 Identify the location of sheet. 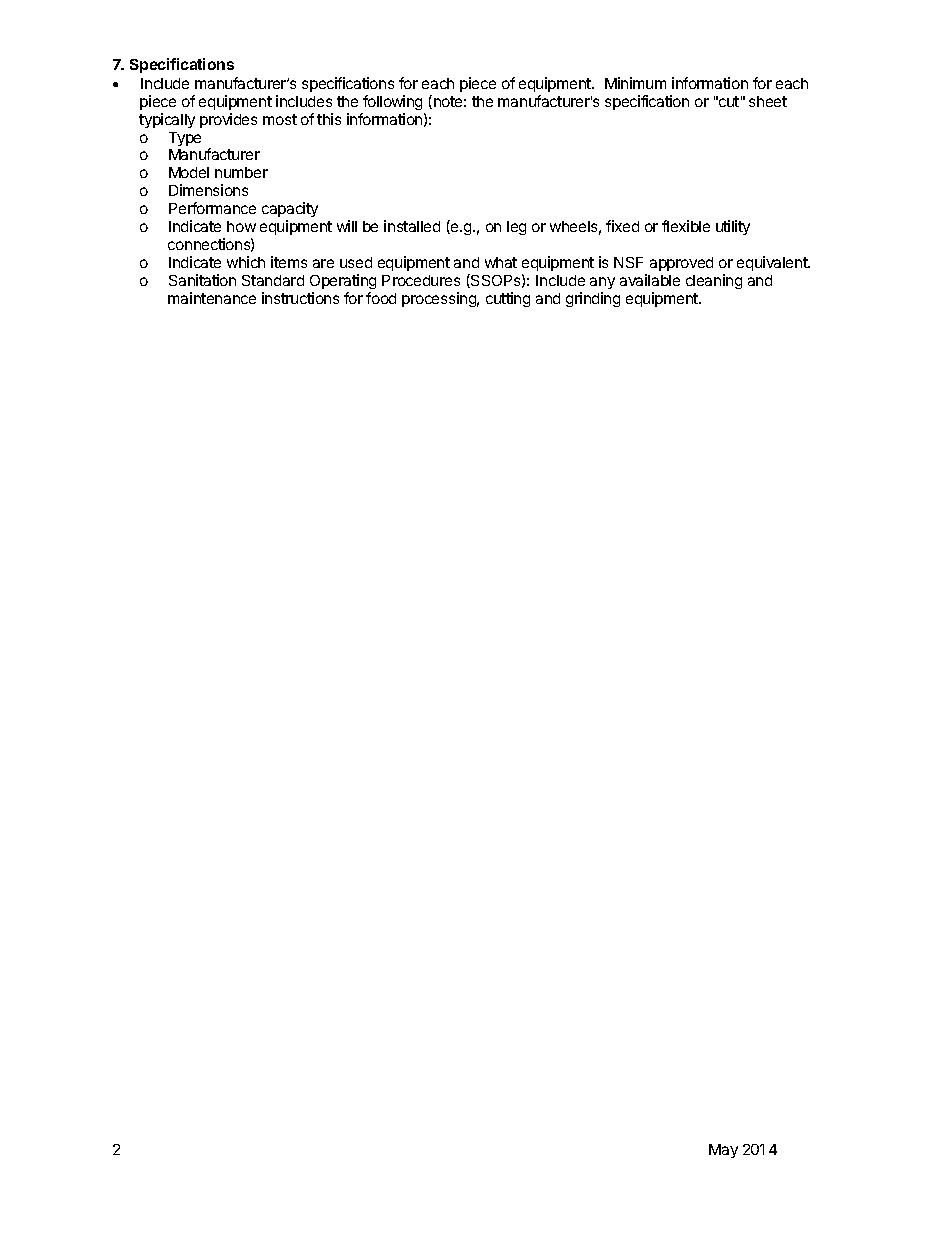
(768, 101).
